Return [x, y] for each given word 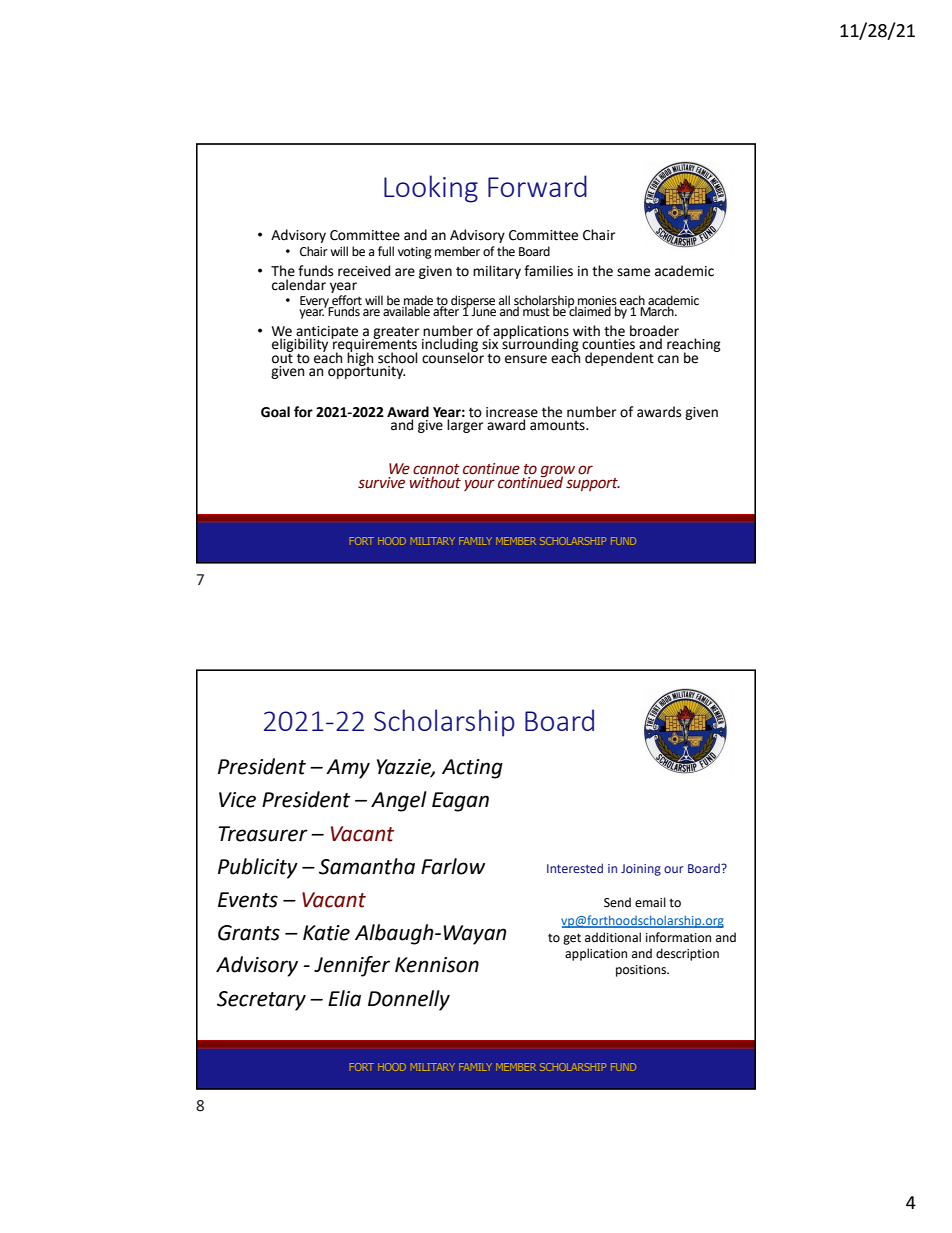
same [633, 272]
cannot [436, 469]
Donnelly [409, 1000]
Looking [431, 189]
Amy [348, 769]
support [593, 484]
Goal [275, 412]
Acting [472, 769]
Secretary [261, 1001]
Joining [641, 870]
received [364, 271]
